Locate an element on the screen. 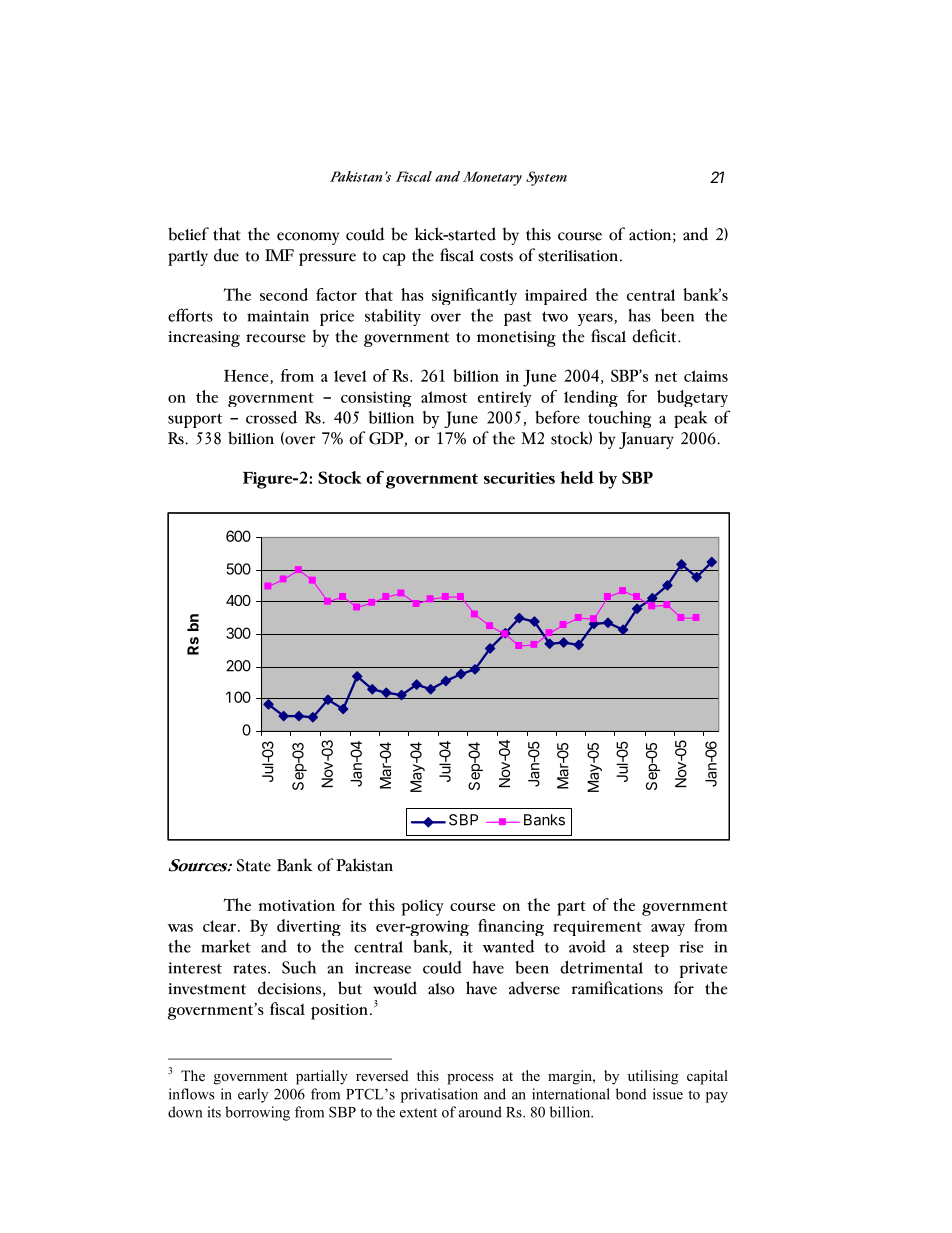 This screenshot has height=1233, width=952. privatisation is located at coordinates (439, 1095).
